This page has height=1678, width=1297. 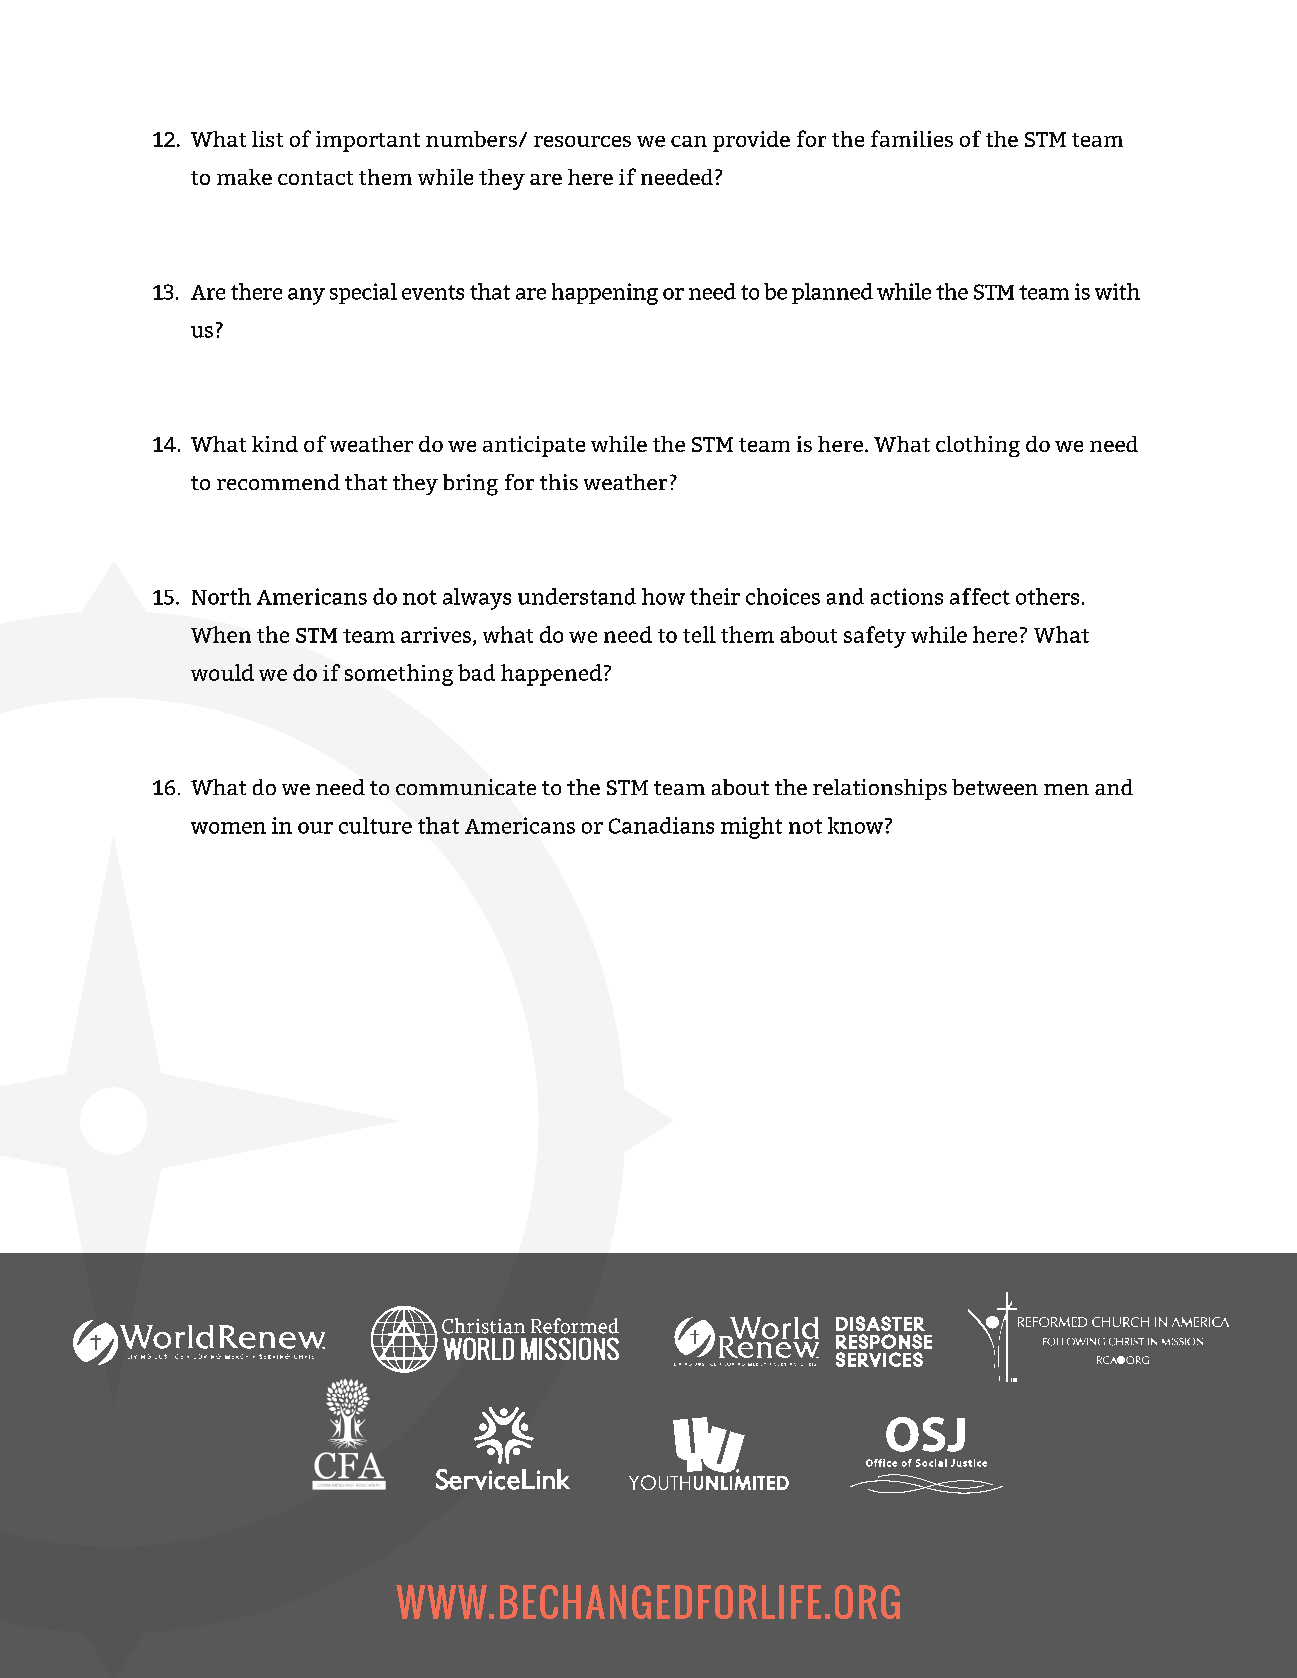 What do you see at coordinates (315, 178) in the page?
I see `contact` at bounding box center [315, 178].
